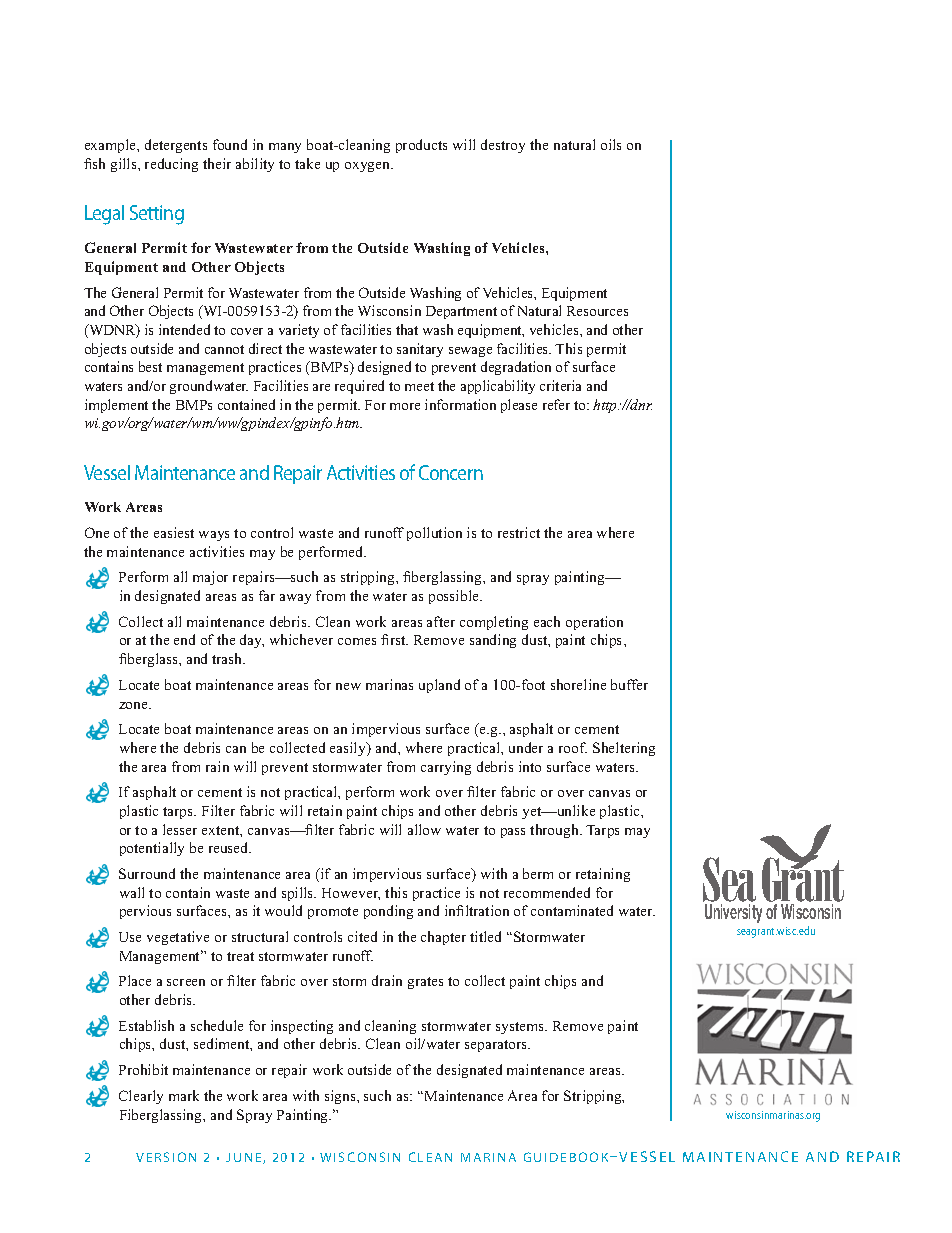 The width and height of the screenshot is (952, 1233). What do you see at coordinates (421, 146) in the screenshot?
I see `products` at bounding box center [421, 146].
